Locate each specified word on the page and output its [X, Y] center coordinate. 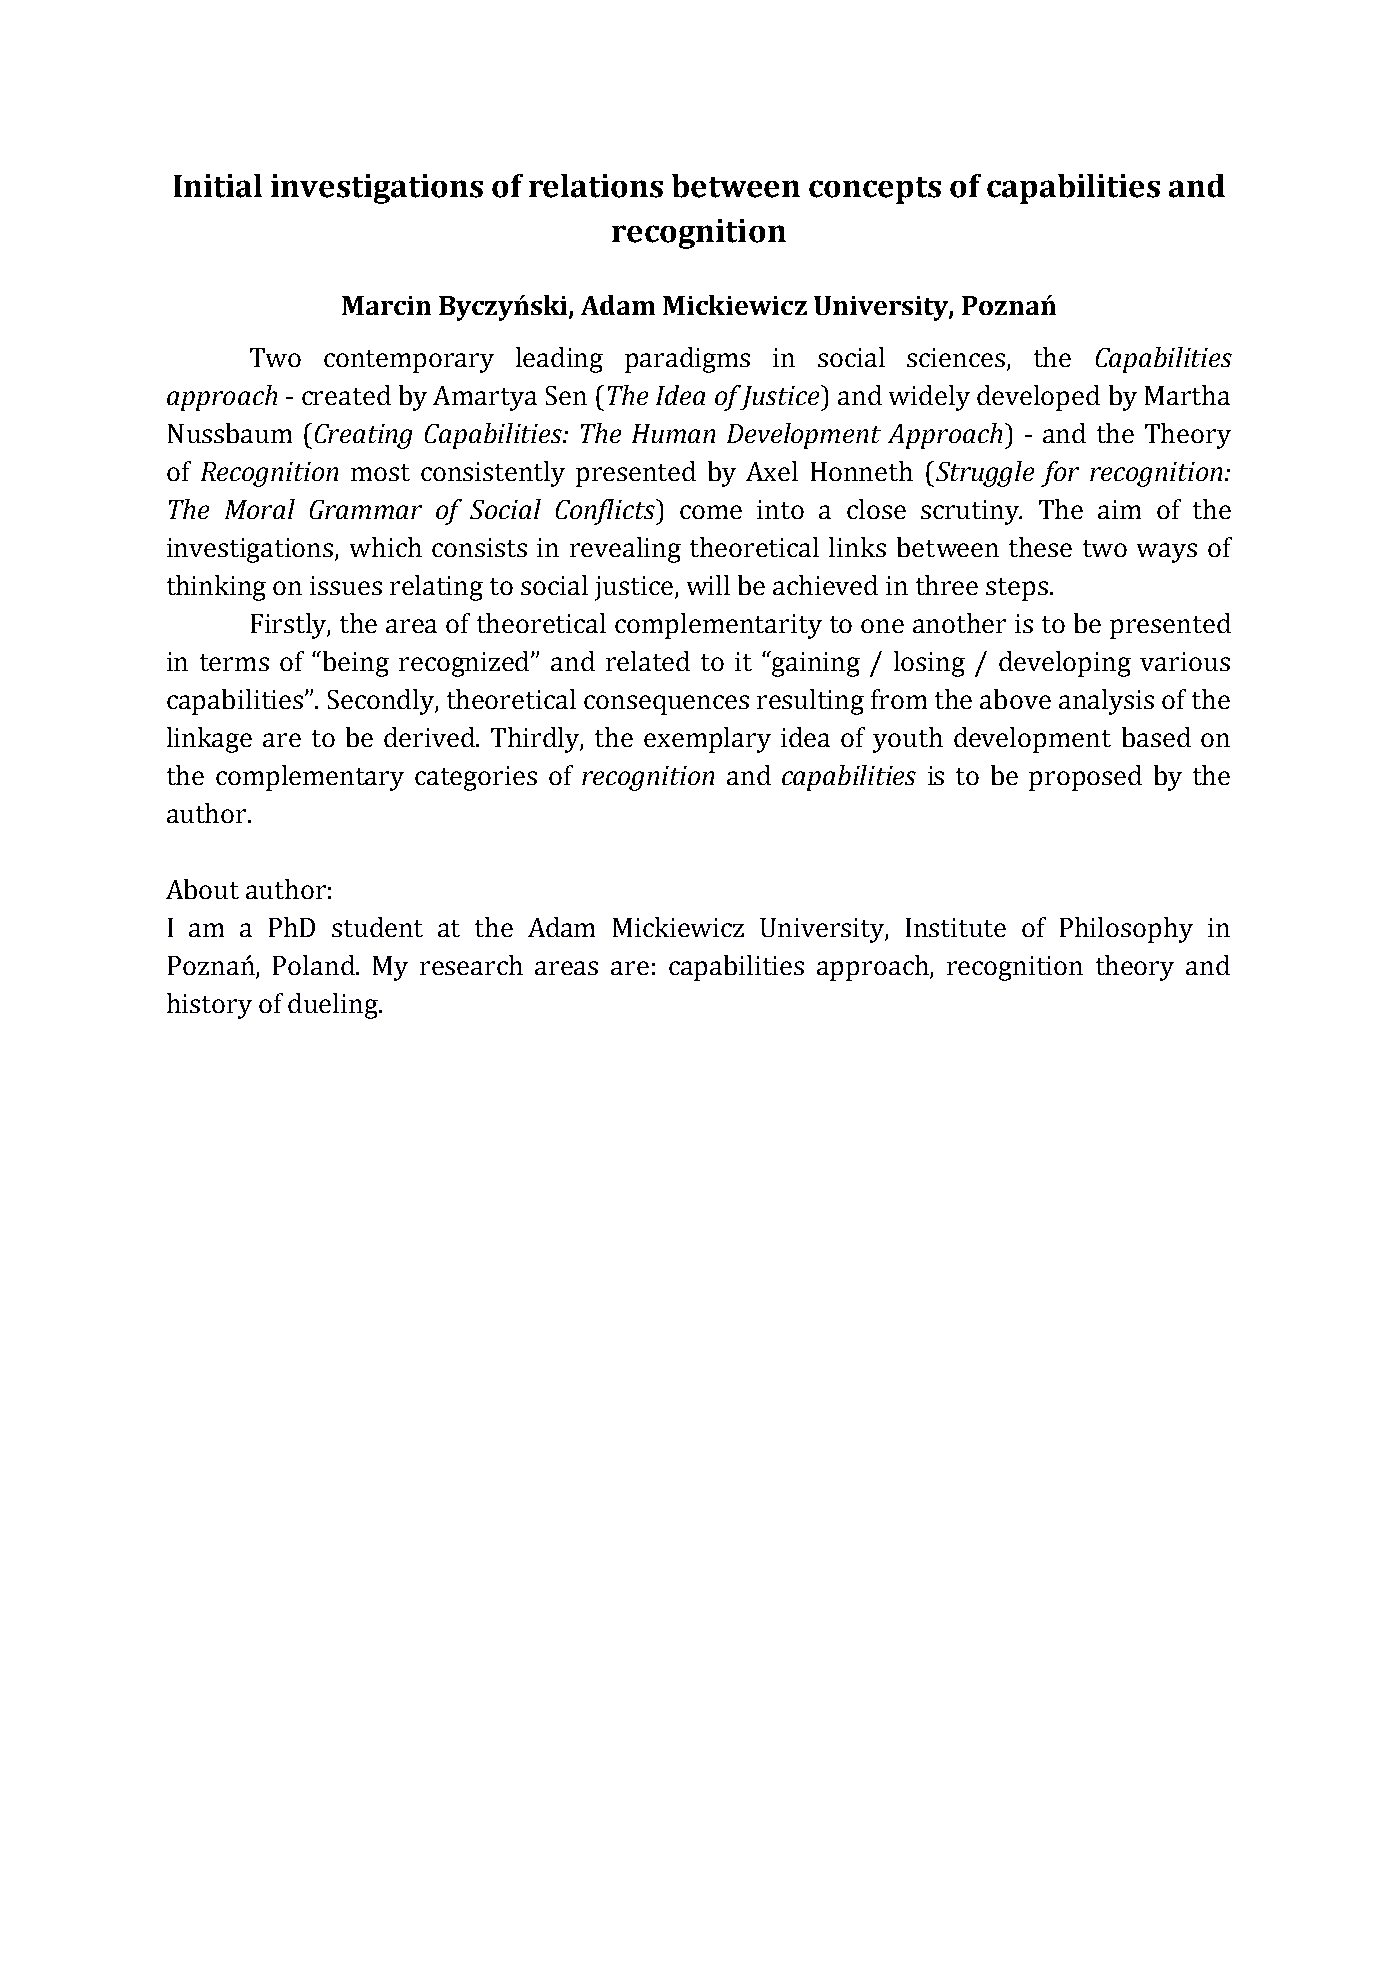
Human [673, 433]
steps [1017, 589]
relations [596, 186]
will [708, 585]
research [471, 965]
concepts [875, 190]
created [346, 395]
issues [346, 585]
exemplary [707, 740]
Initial [218, 186]
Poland [315, 965]
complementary [310, 778]
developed [1038, 398]
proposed [1085, 778]
